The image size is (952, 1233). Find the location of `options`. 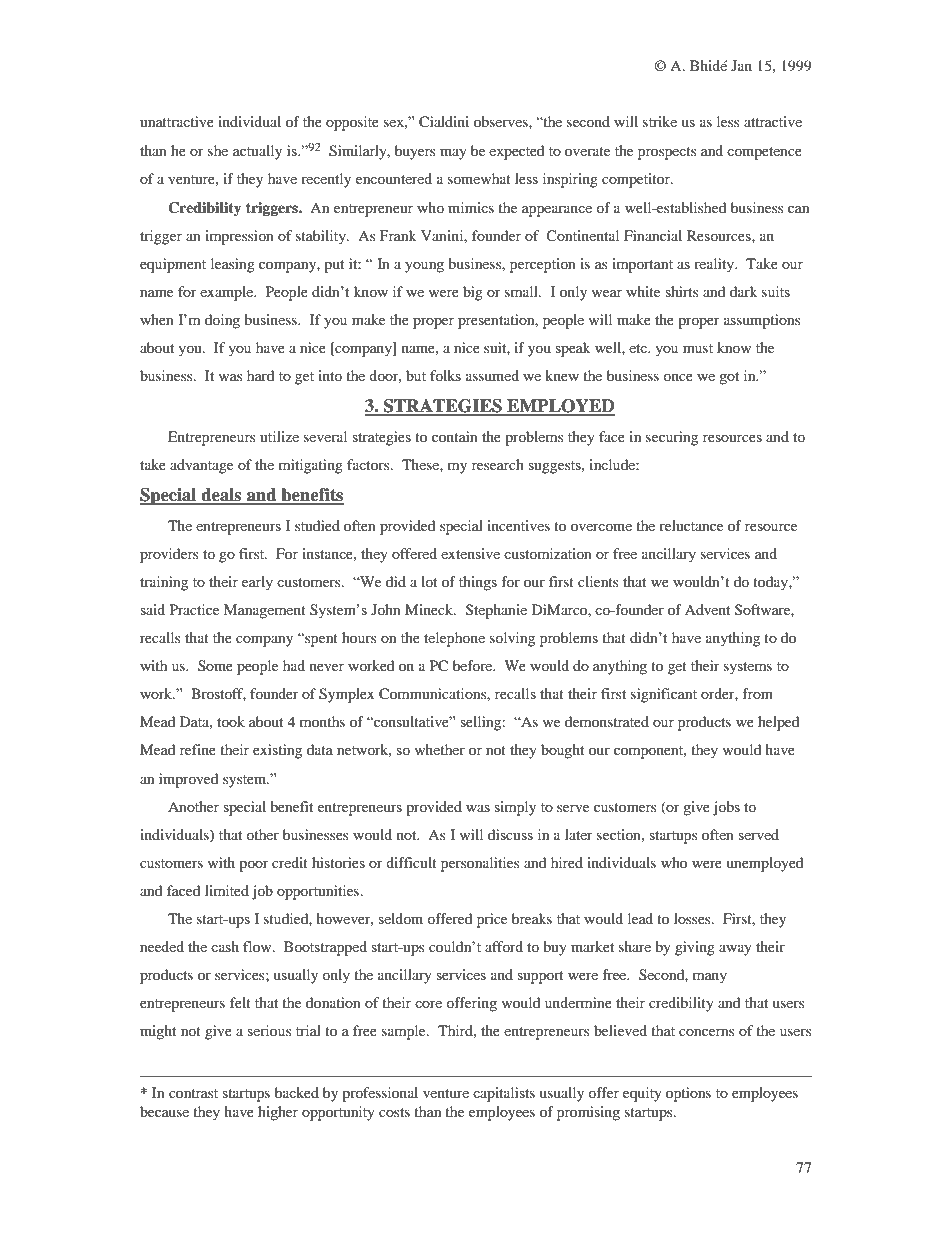

options is located at coordinates (688, 1094).
